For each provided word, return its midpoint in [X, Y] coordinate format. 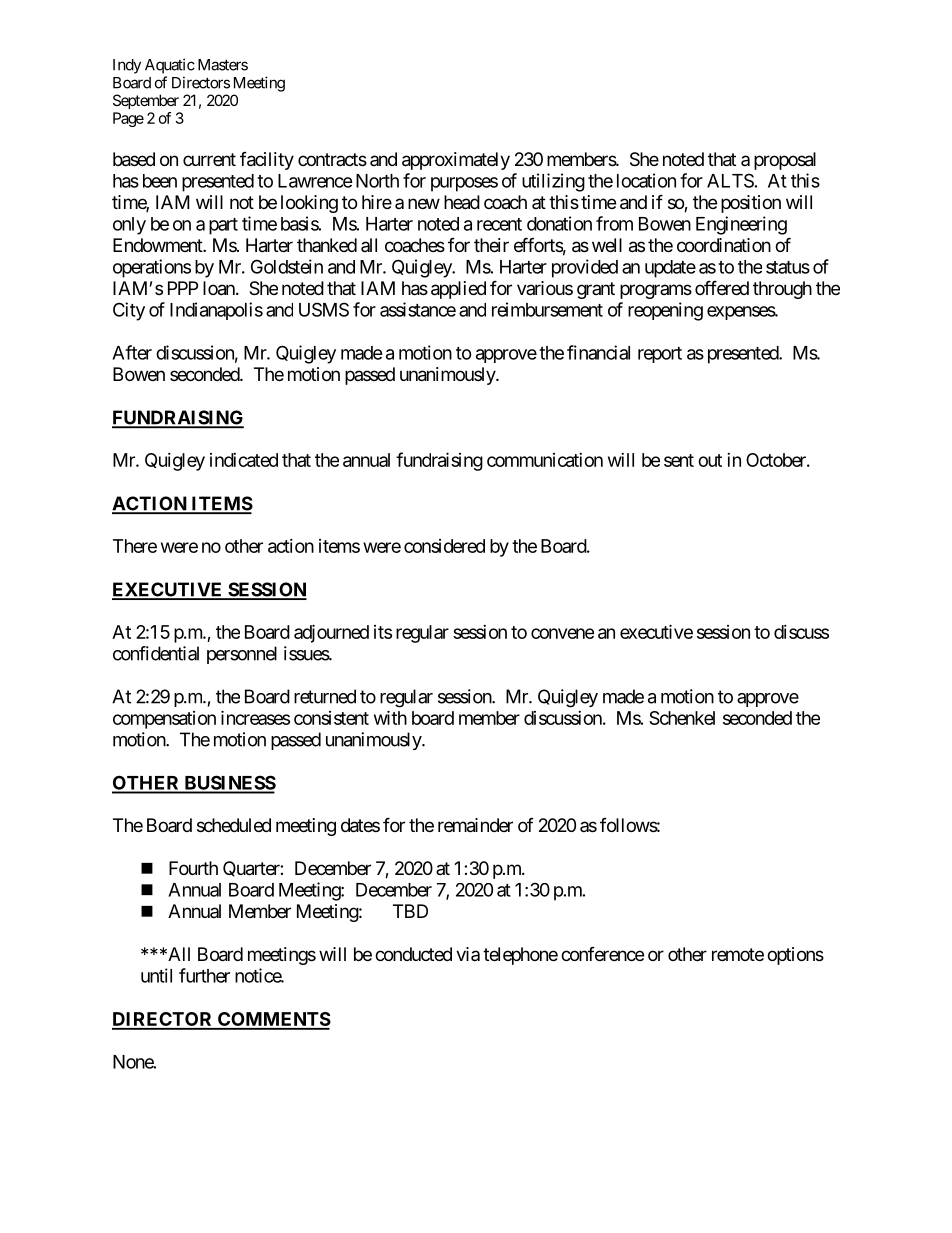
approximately [456, 161]
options [795, 956]
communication [545, 460]
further [204, 975]
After [132, 352]
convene [562, 633]
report [660, 355]
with [390, 717]
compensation [164, 720]
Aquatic [170, 66]
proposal [785, 161]
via [468, 954]
